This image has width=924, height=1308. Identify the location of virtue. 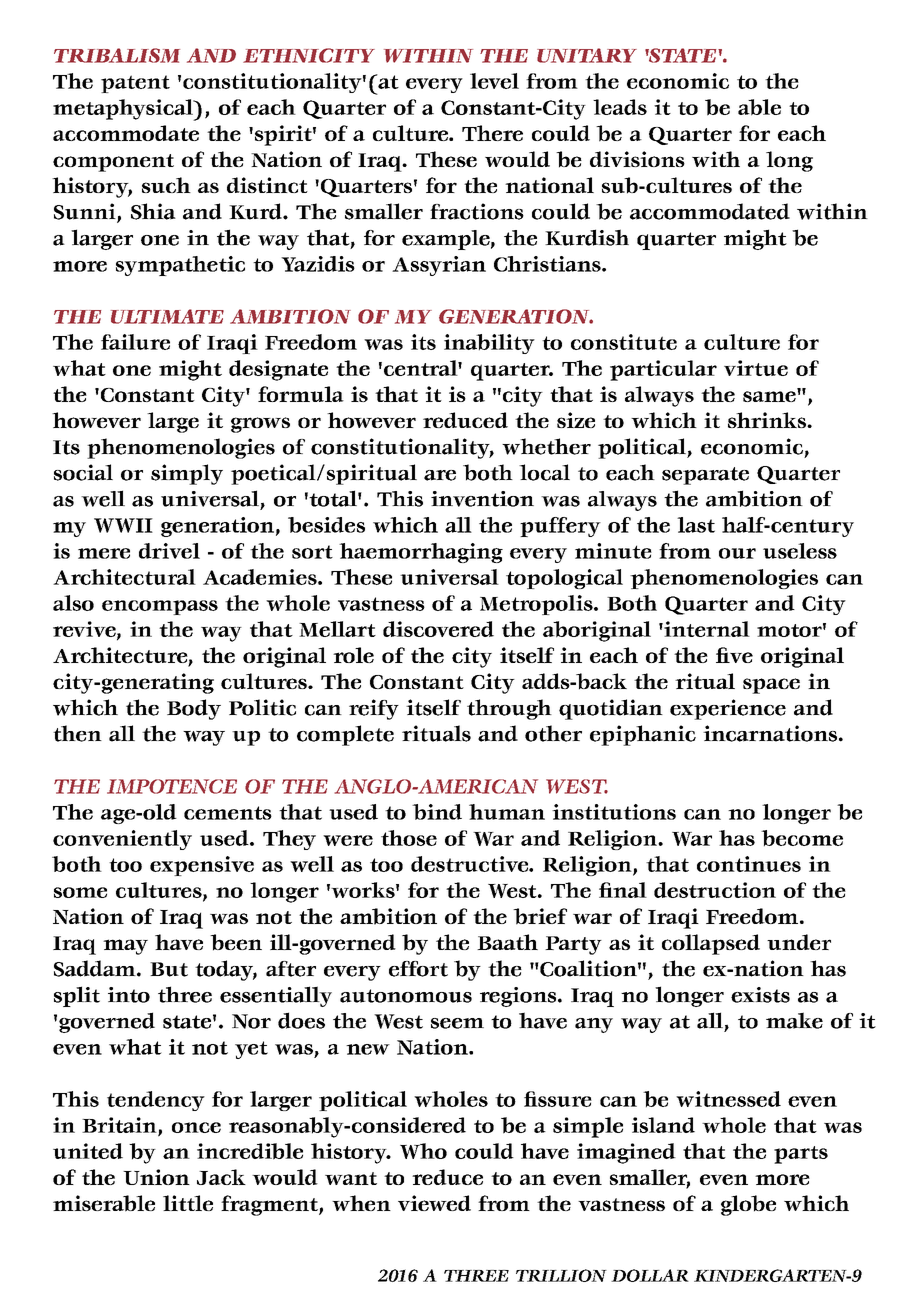
(756, 368).
